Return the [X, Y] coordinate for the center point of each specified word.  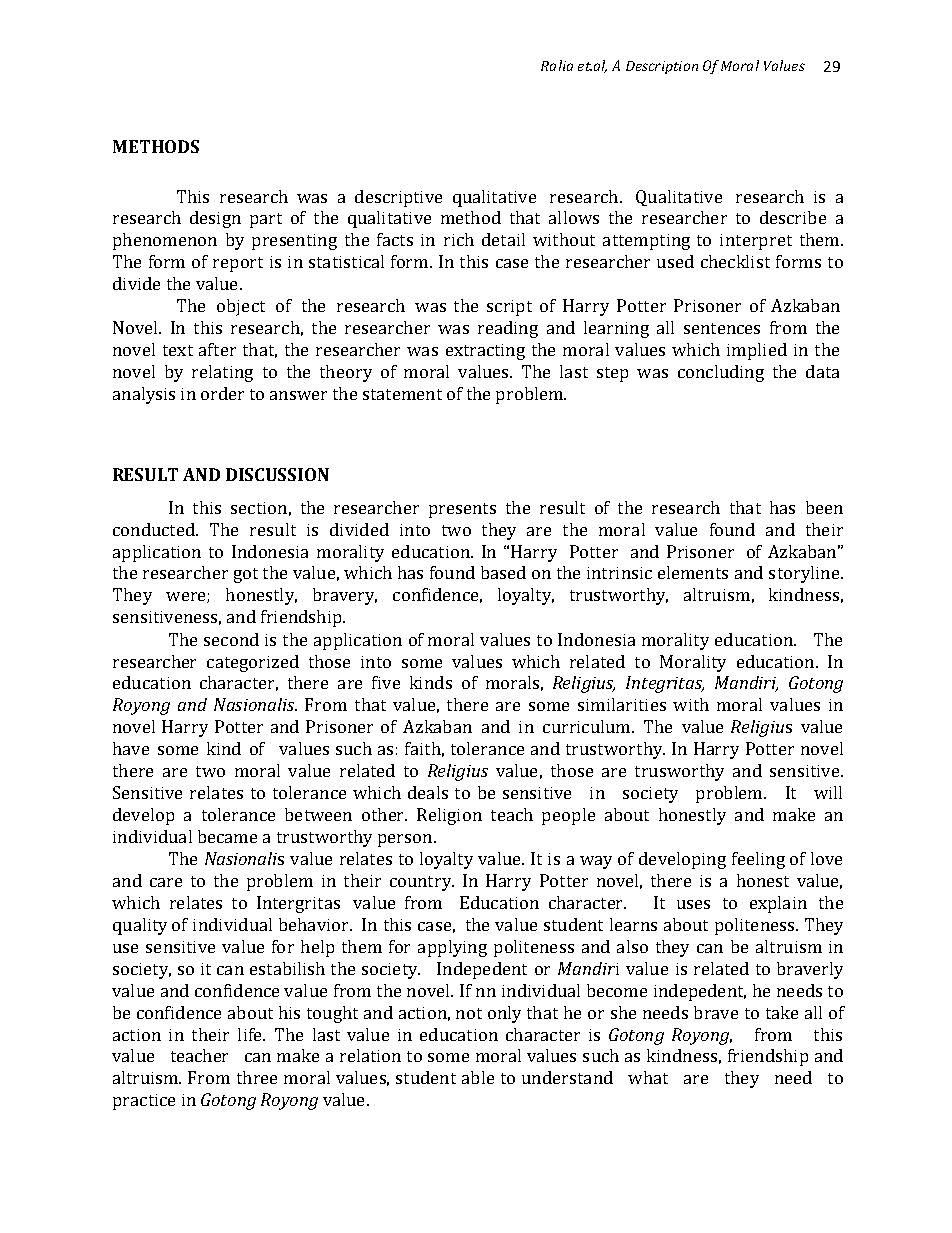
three [257, 1077]
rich [459, 239]
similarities [622, 704]
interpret [756, 242]
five [386, 682]
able [478, 1077]
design [215, 219]
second [231, 639]
